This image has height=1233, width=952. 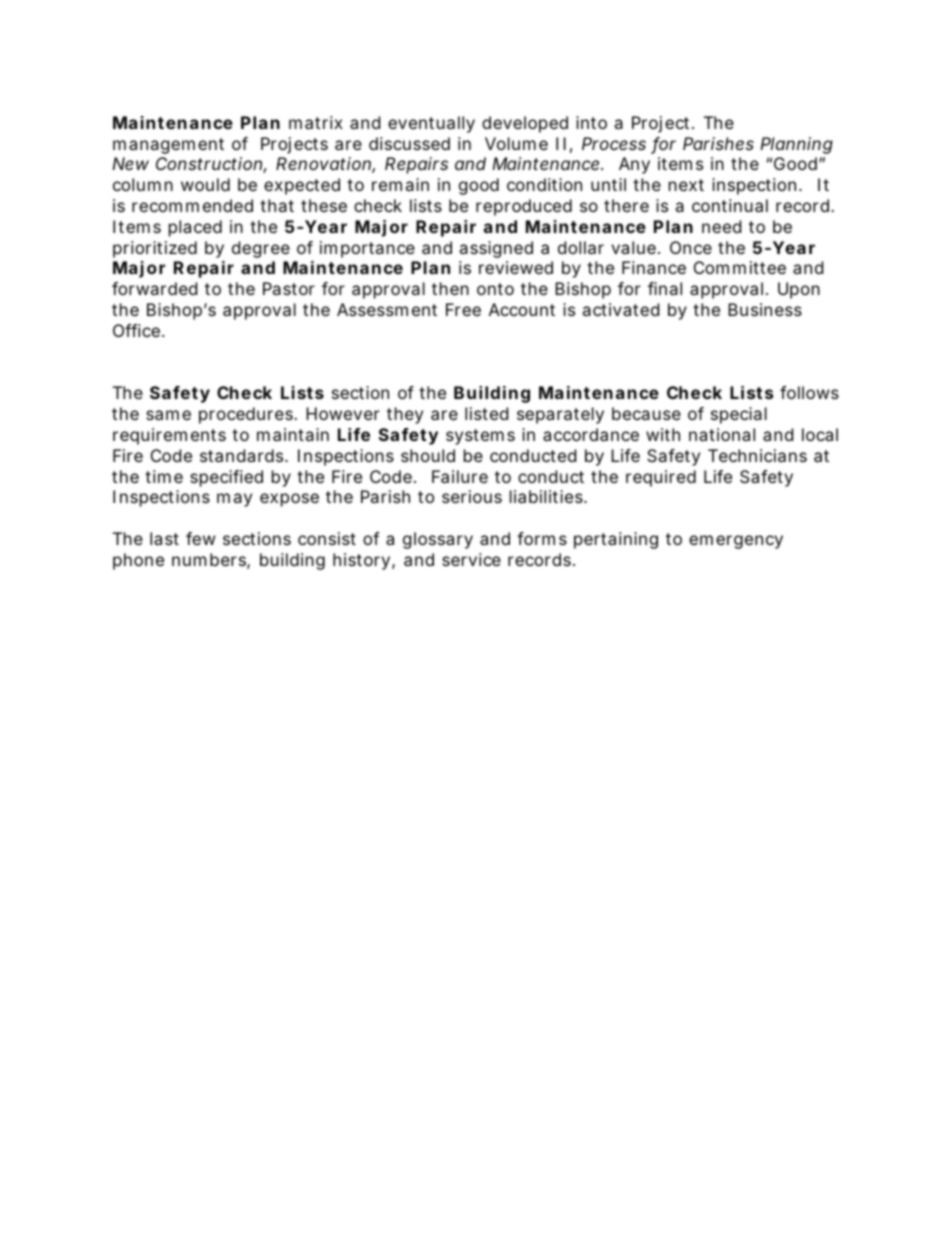 I want to click on Office, so click(x=138, y=330).
